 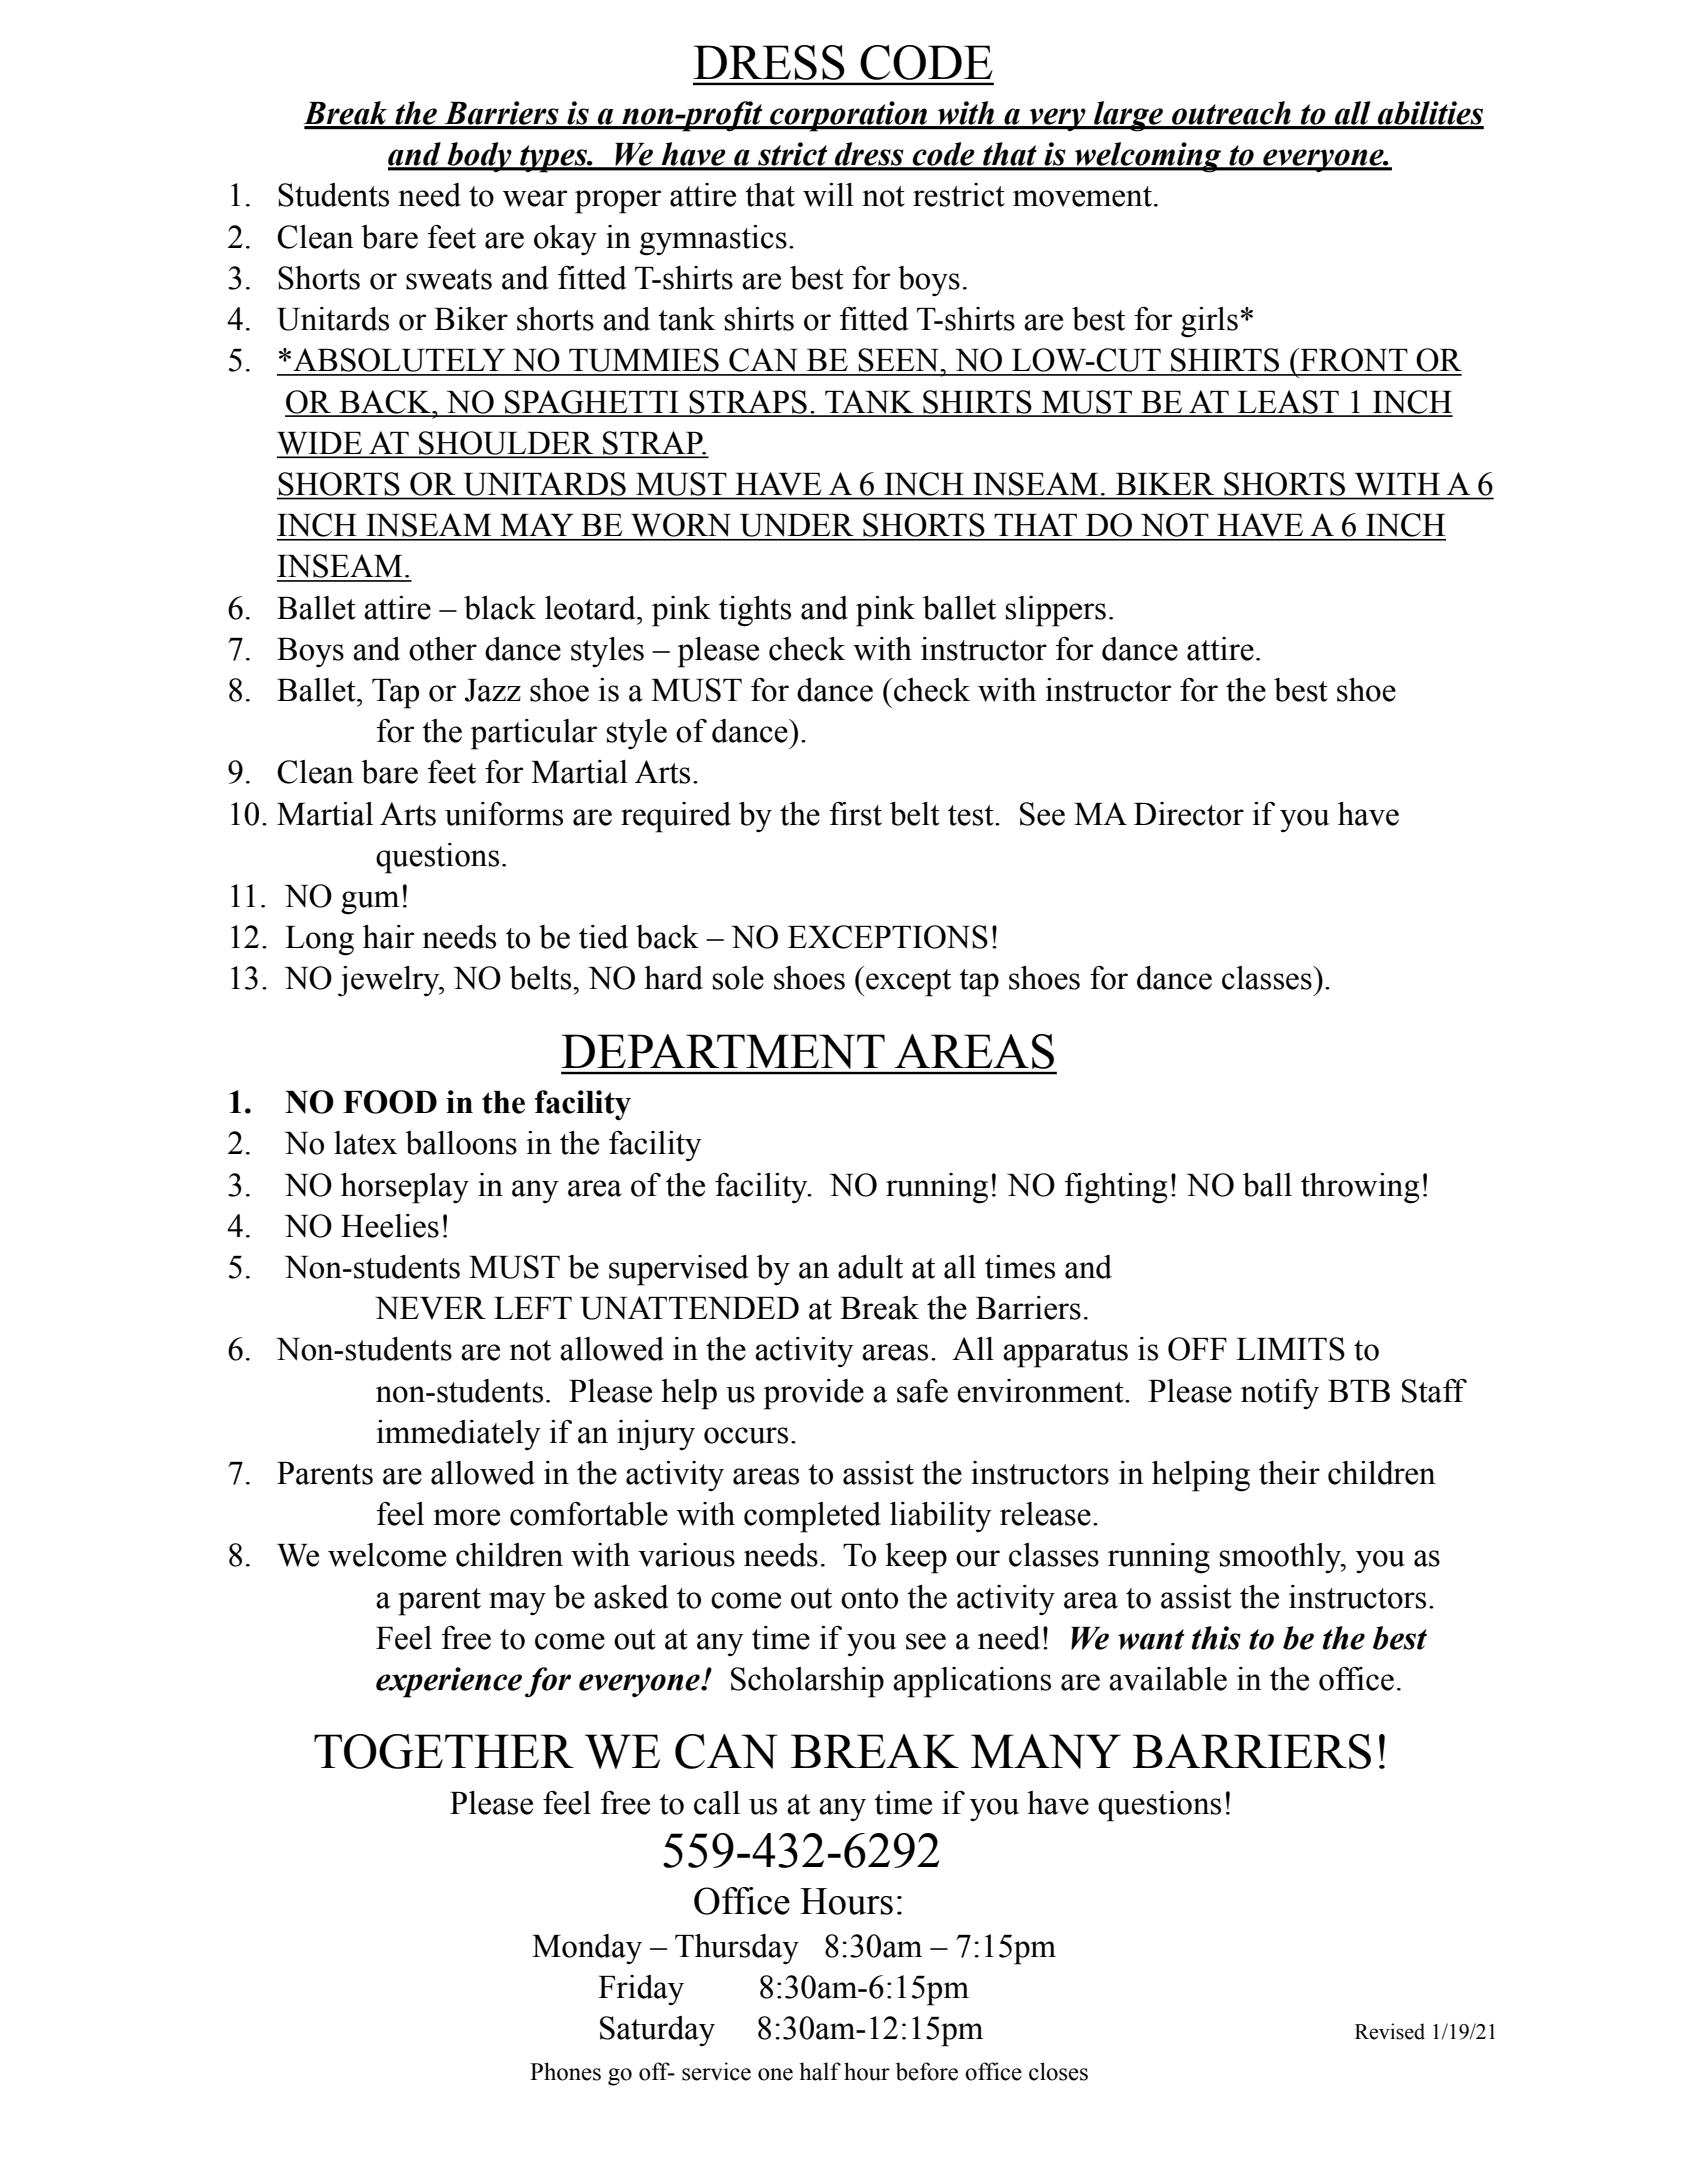 What do you see at coordinates (565, 2071) in the screenshot?
I see `Phones` at bounding box center [565, 2071].
